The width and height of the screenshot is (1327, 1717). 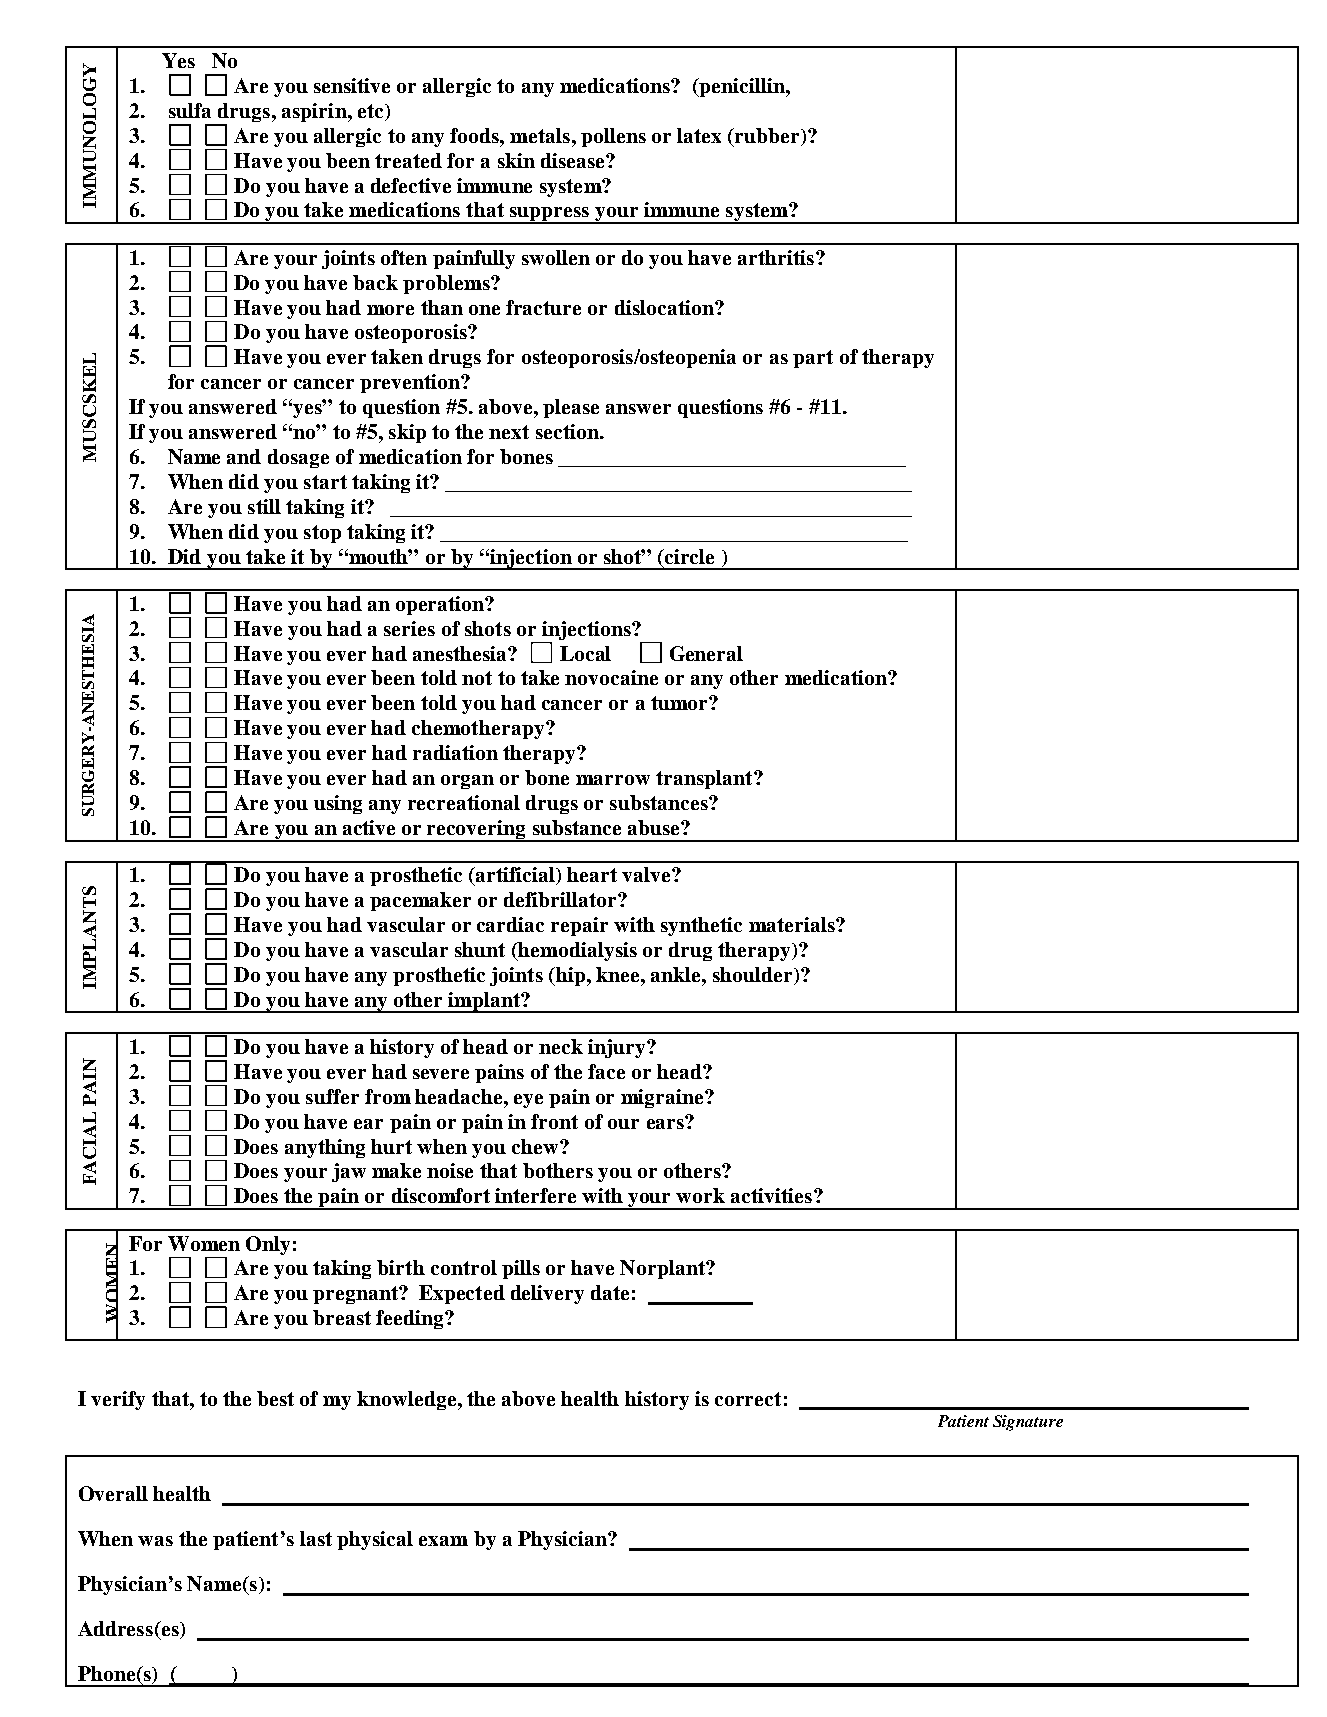 What do you see at coordinates (571, 408) in the screenshot?
I see `please` at bounding box center [571, 408].
